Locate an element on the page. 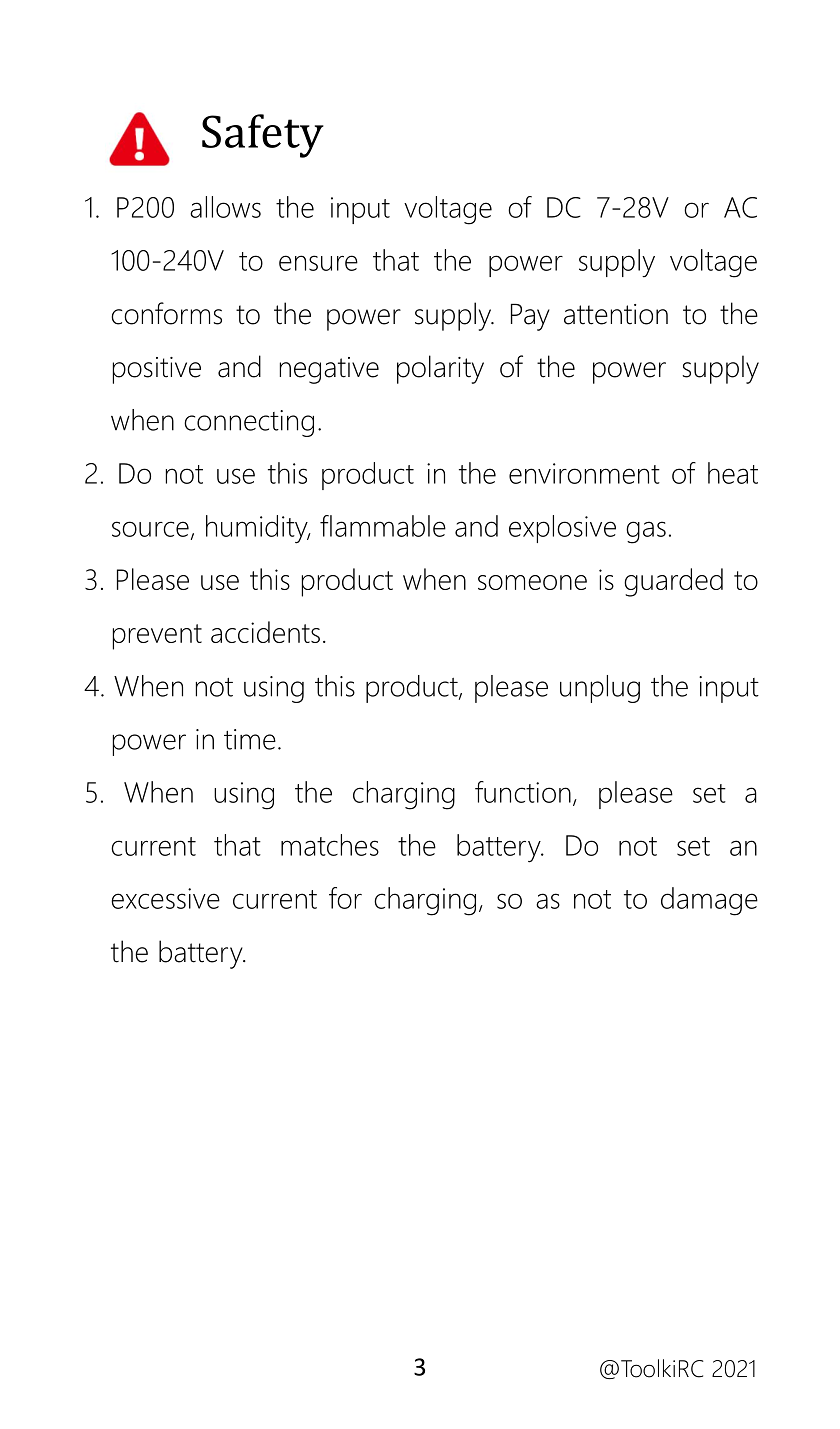  guarded is located at coordinates (673, 582).
